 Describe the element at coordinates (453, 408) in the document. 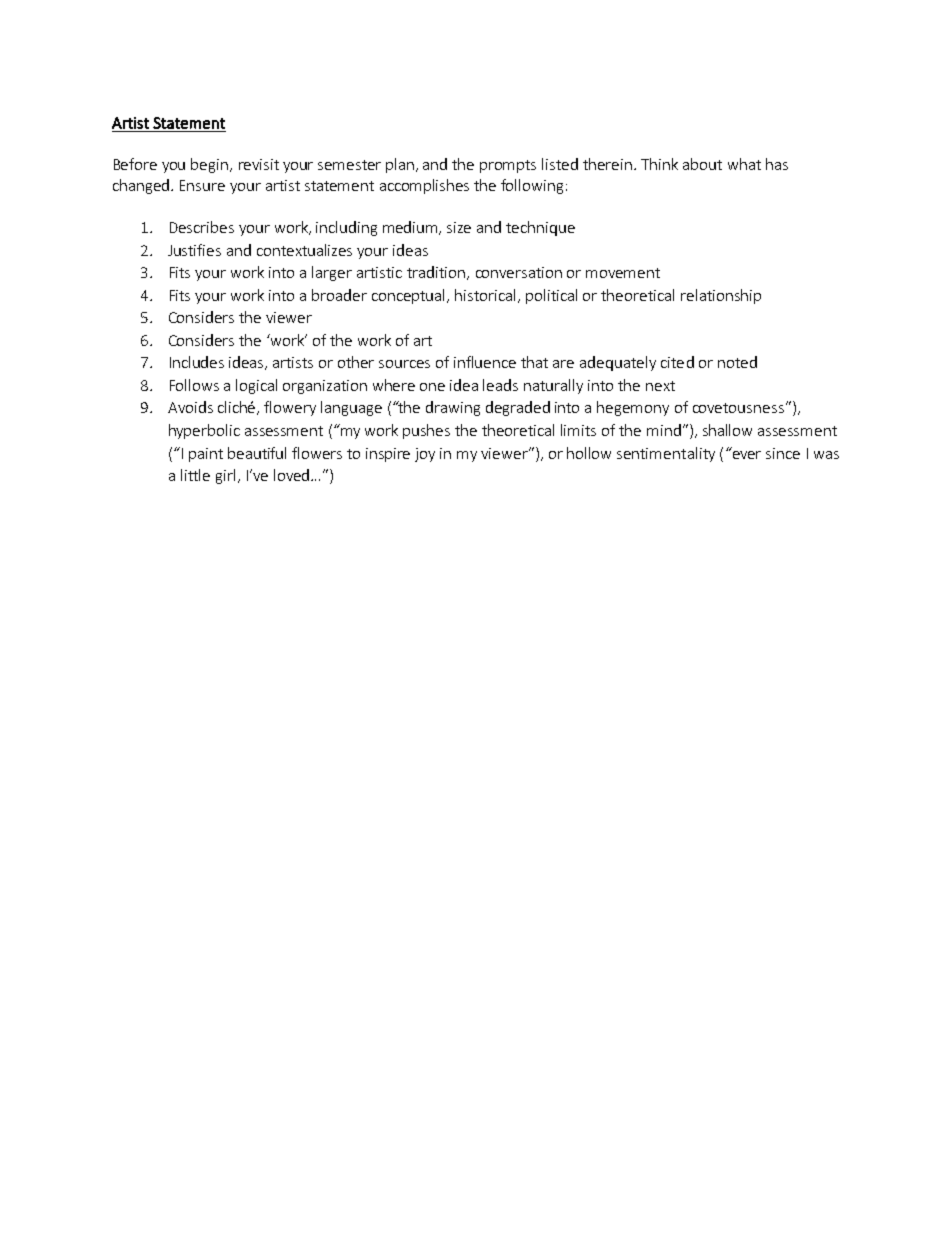

I see `drawing` at that location.
